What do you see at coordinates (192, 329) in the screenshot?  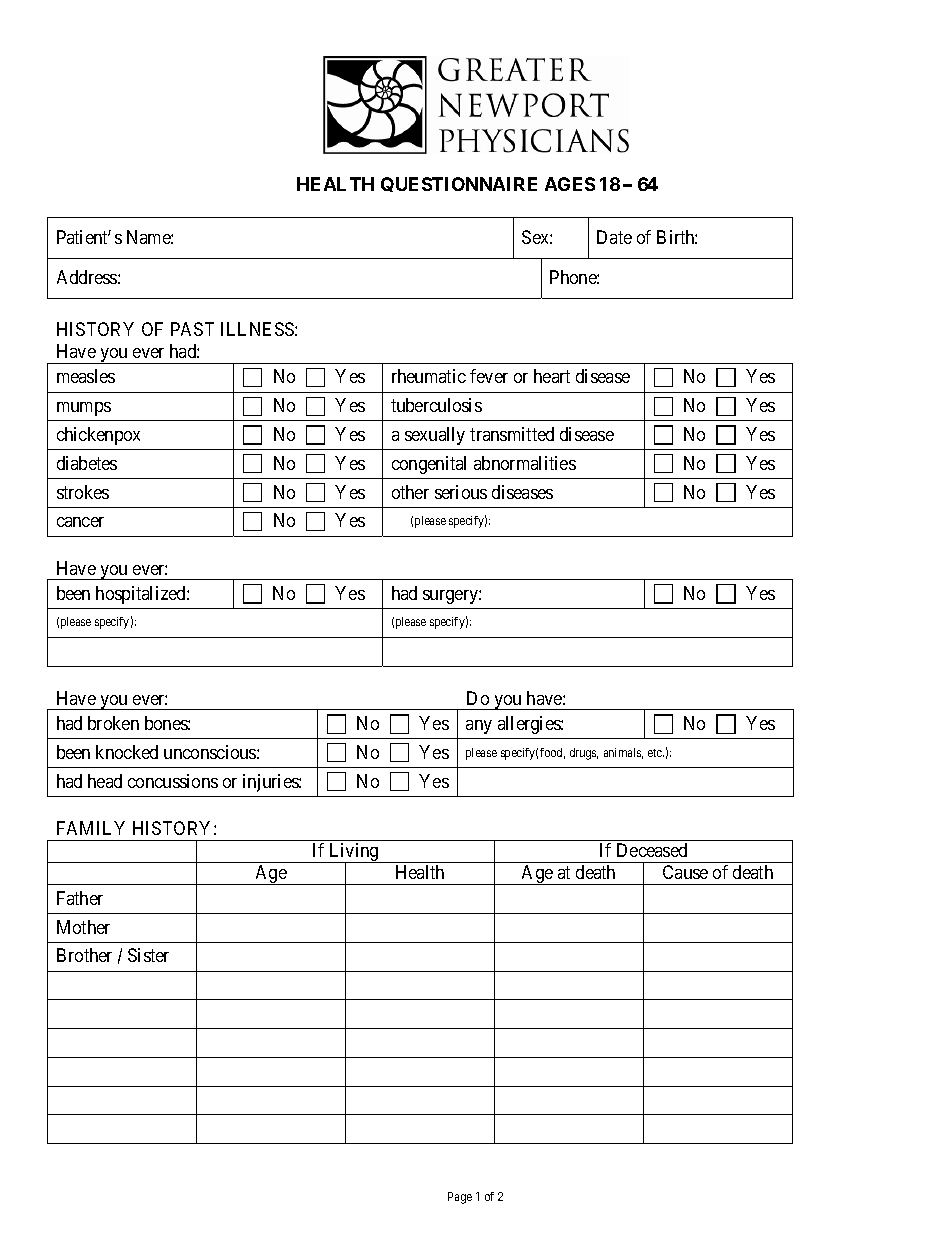 I see `PAST` at bounding box center [192, 329].
